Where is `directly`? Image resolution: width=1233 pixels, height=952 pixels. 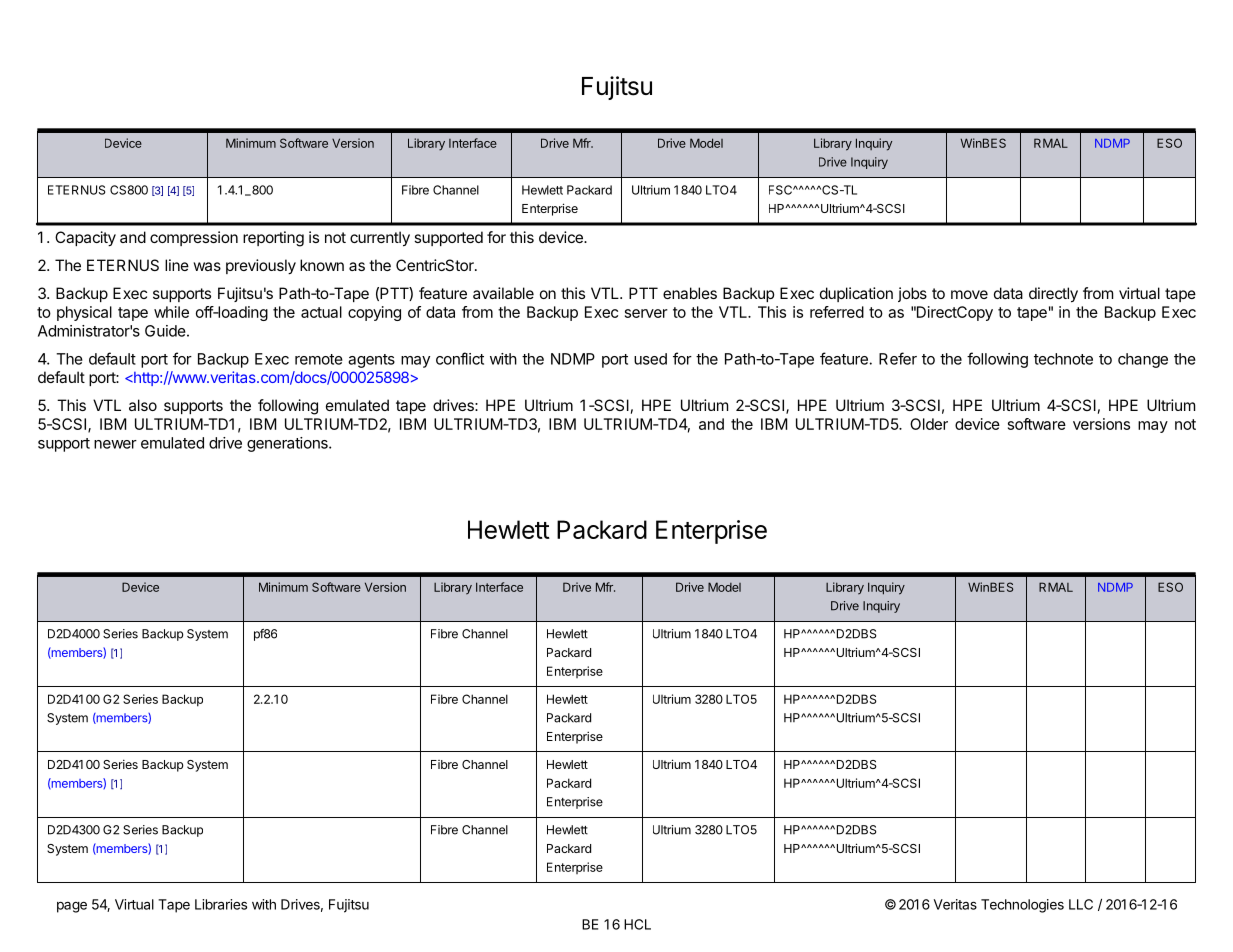
directly is located at coordinates (1053, 295).
